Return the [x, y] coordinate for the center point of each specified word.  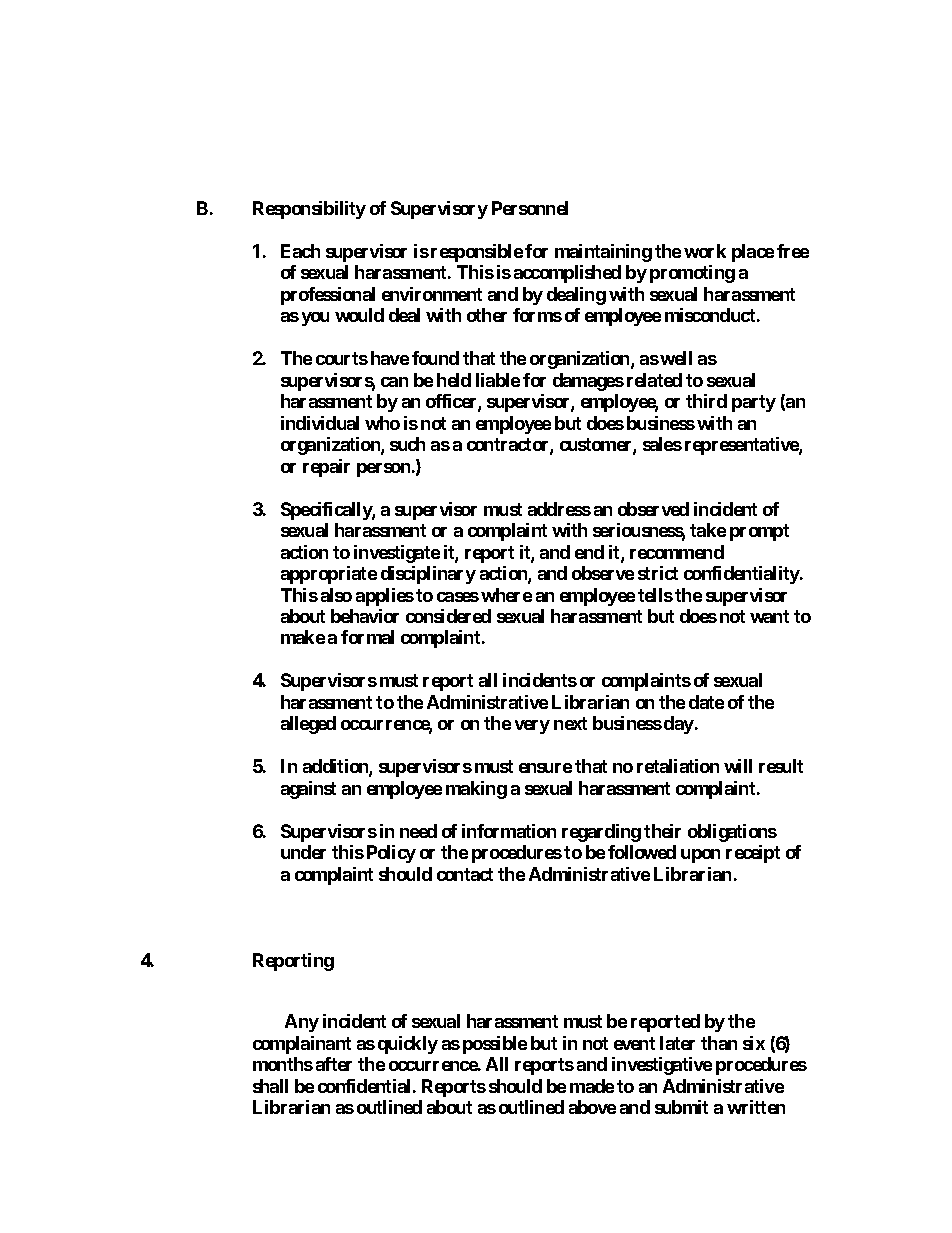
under [303, 852]
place [753, 253]
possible [495, 1045]
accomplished [567, 274]
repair [326, 468]
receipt [753, 854]
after [334, 1064]
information [509, 831]
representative [742, 446]
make [303, 637]
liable [498, 380]
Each [300, 251]
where [506, 595]
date [706, 702]
